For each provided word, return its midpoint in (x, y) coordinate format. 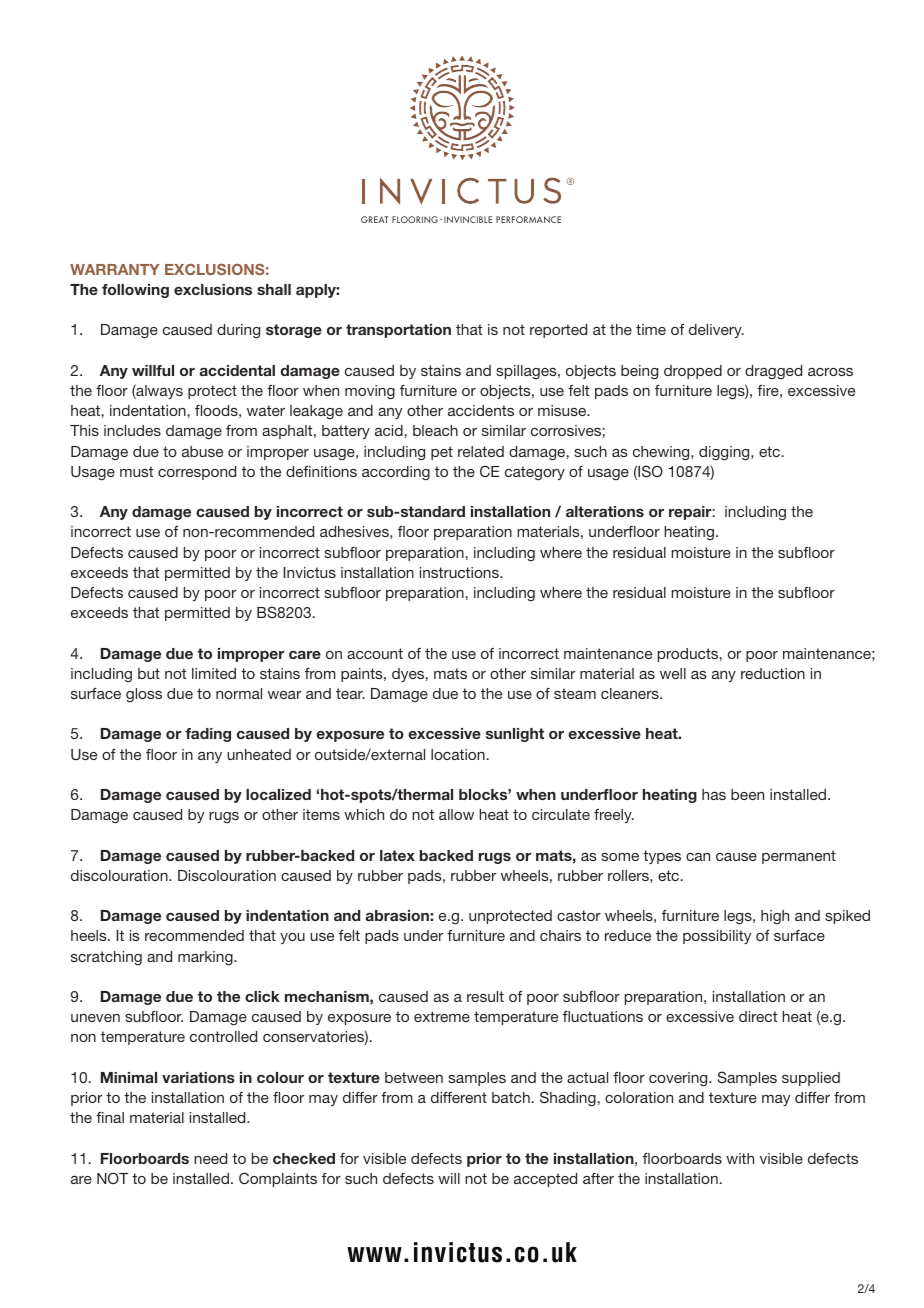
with (740, 1158)
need (210, 1158)
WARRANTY (115, 269)
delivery (716, 331)
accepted (545, 1180)
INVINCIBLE (468, 219)
